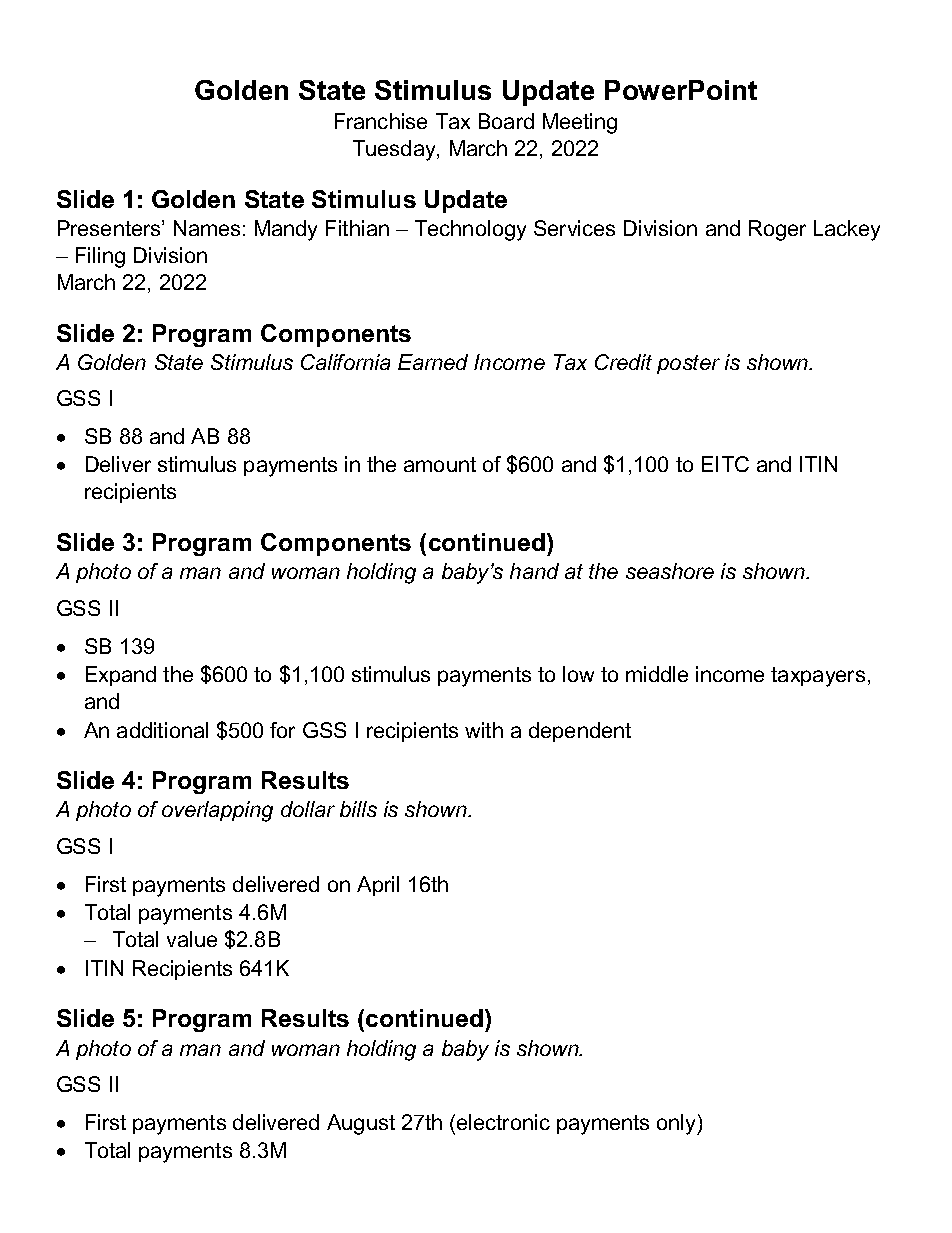 Image resolution: width=952 pixels, height=1233 pixels. What do you see at coordinates (121, 676) in the screenshot?
I see `Expand` at bounding box center [121, 676].
